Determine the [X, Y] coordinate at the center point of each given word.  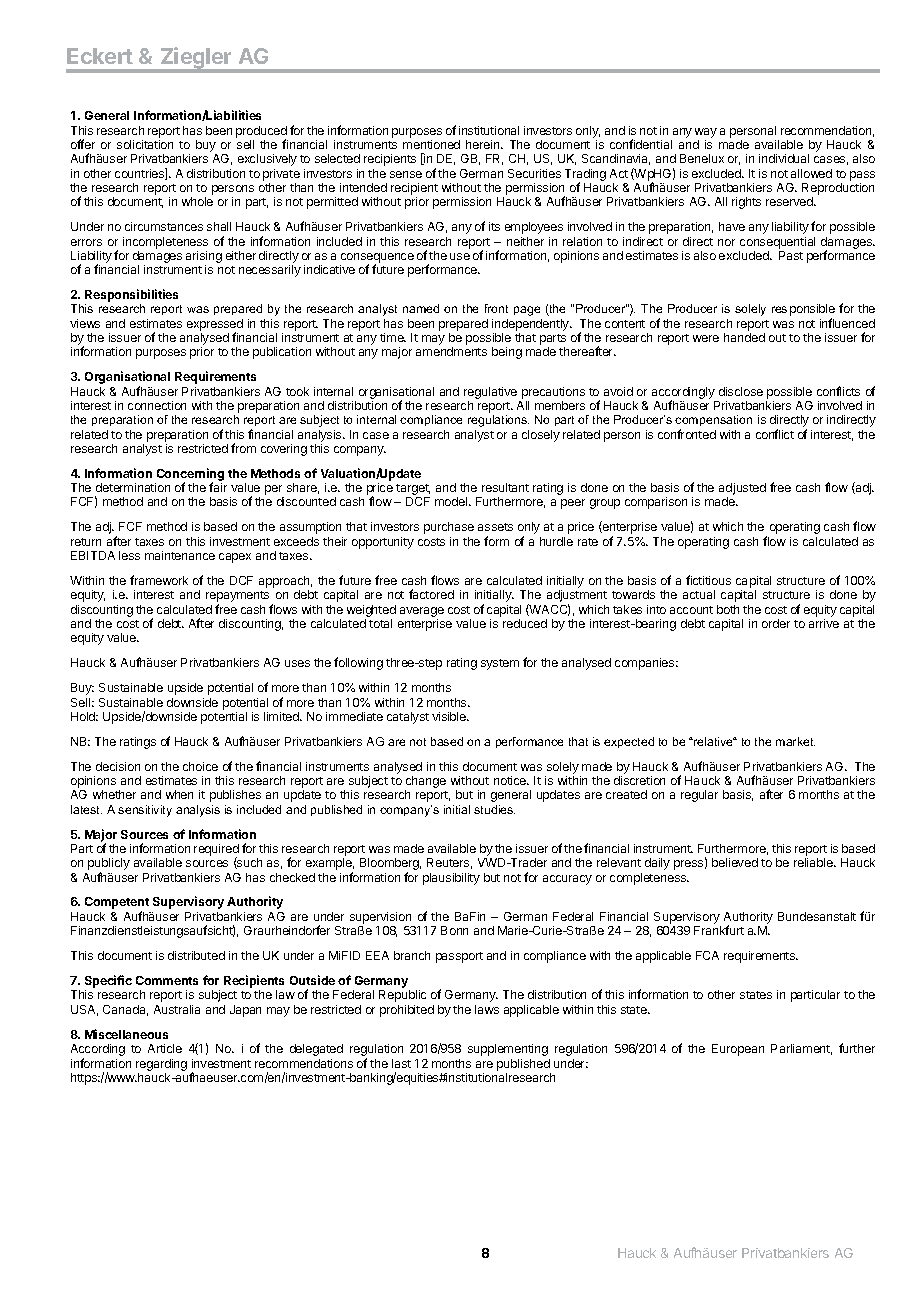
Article [165, 1048]
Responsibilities [131, 295]
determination [133, 487]
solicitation [145, 144]
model [452, 501]
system [500, 664]
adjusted [742, 490]
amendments [451, 351]
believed [735, 862]
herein [484, 144]
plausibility [451, 879]
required [216, 851]
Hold [84, 716]
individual [784, 158]
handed [744, 337]
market [795, 741]
